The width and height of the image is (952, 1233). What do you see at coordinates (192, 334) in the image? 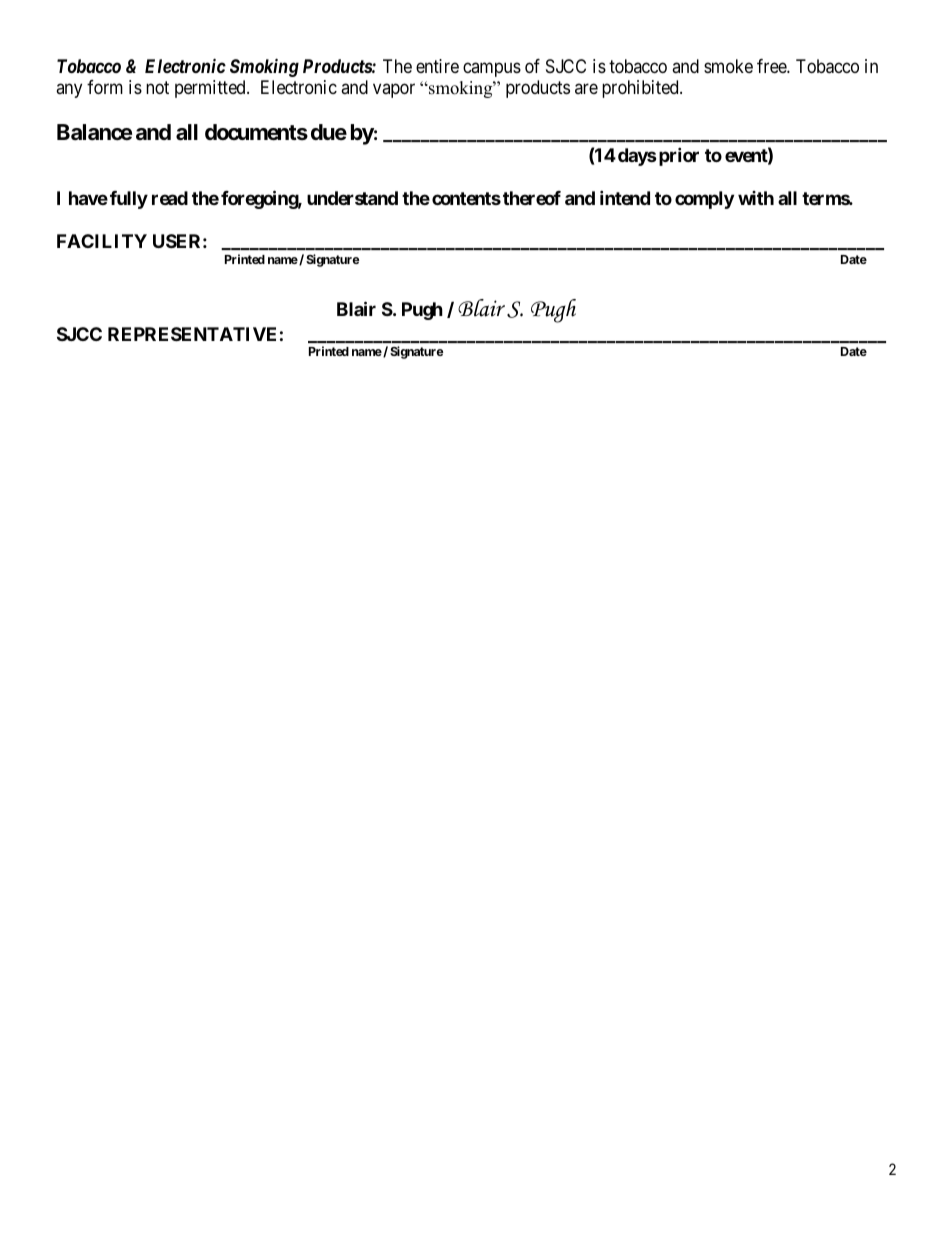
I see `REPRESENTATIVE` at bounding box center [192, 334].
